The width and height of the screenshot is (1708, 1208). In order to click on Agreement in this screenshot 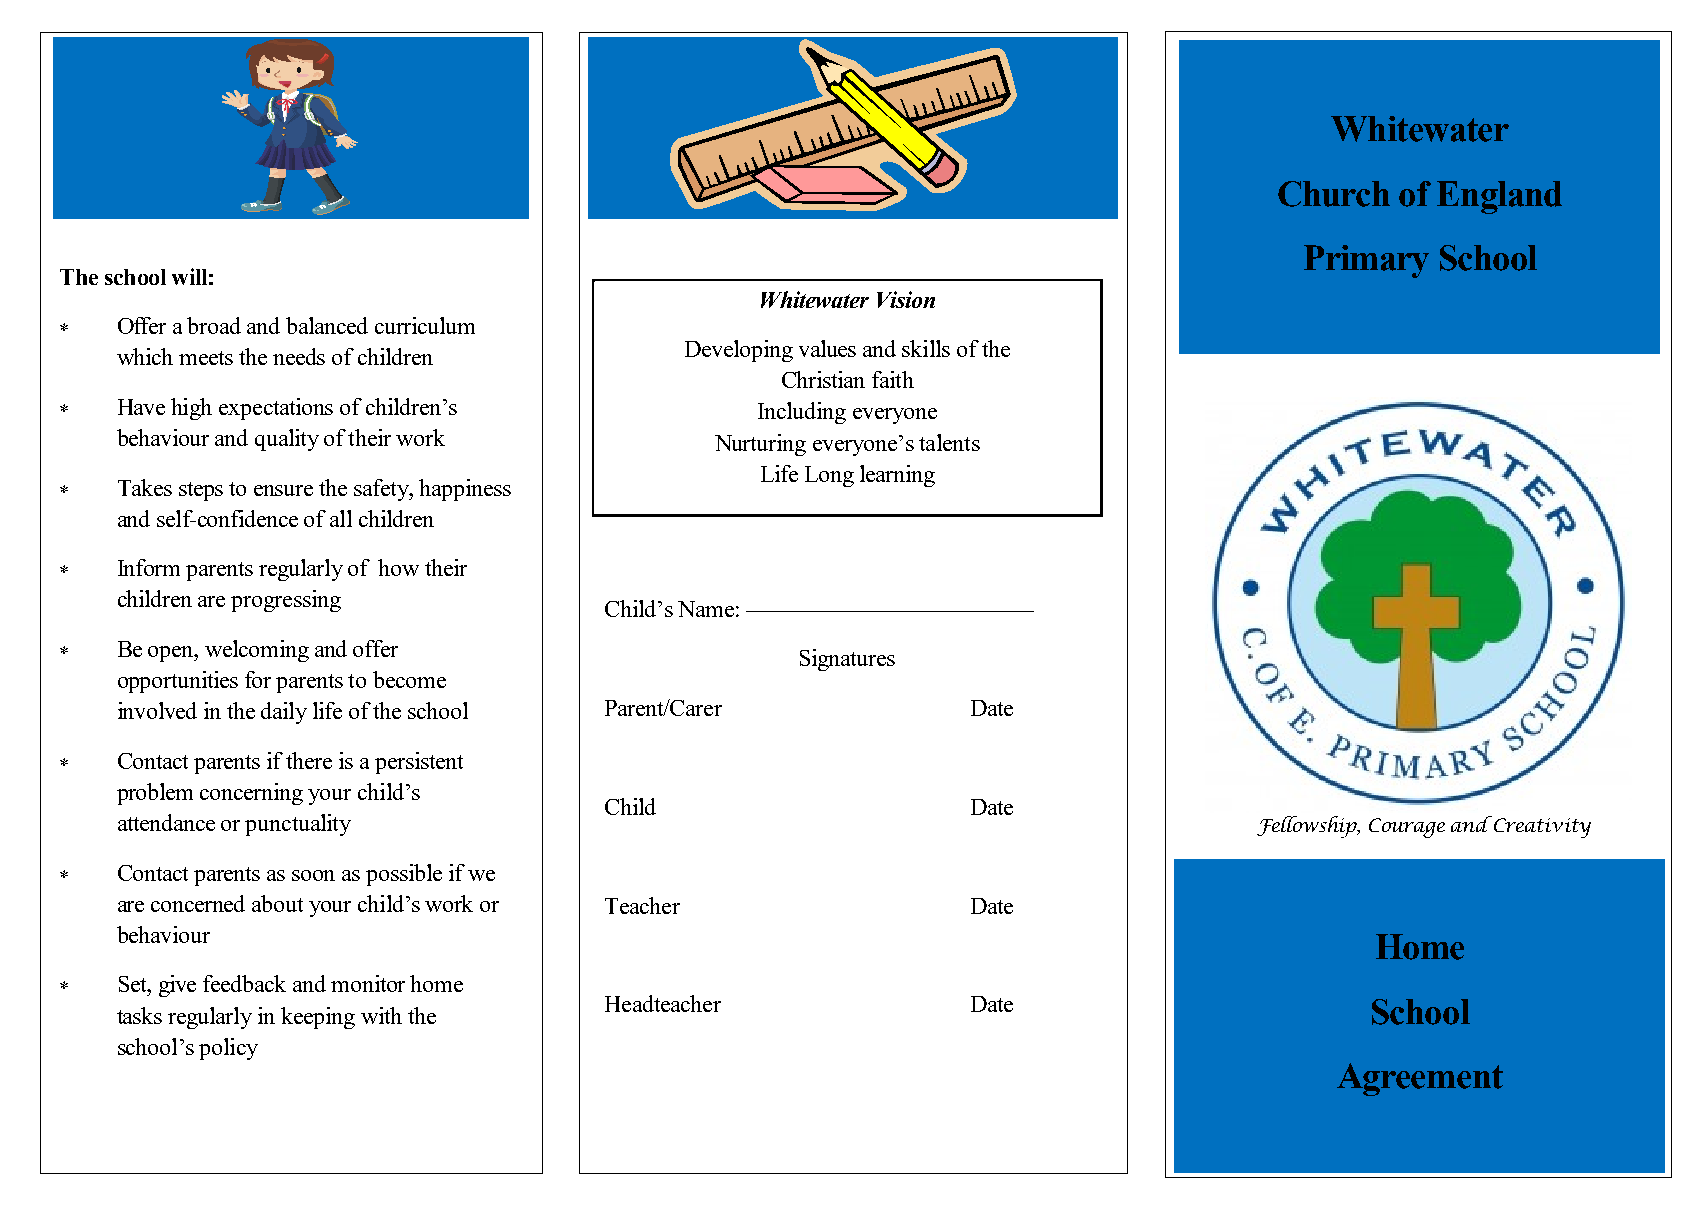, I will do `click(1420, 1079)`.
